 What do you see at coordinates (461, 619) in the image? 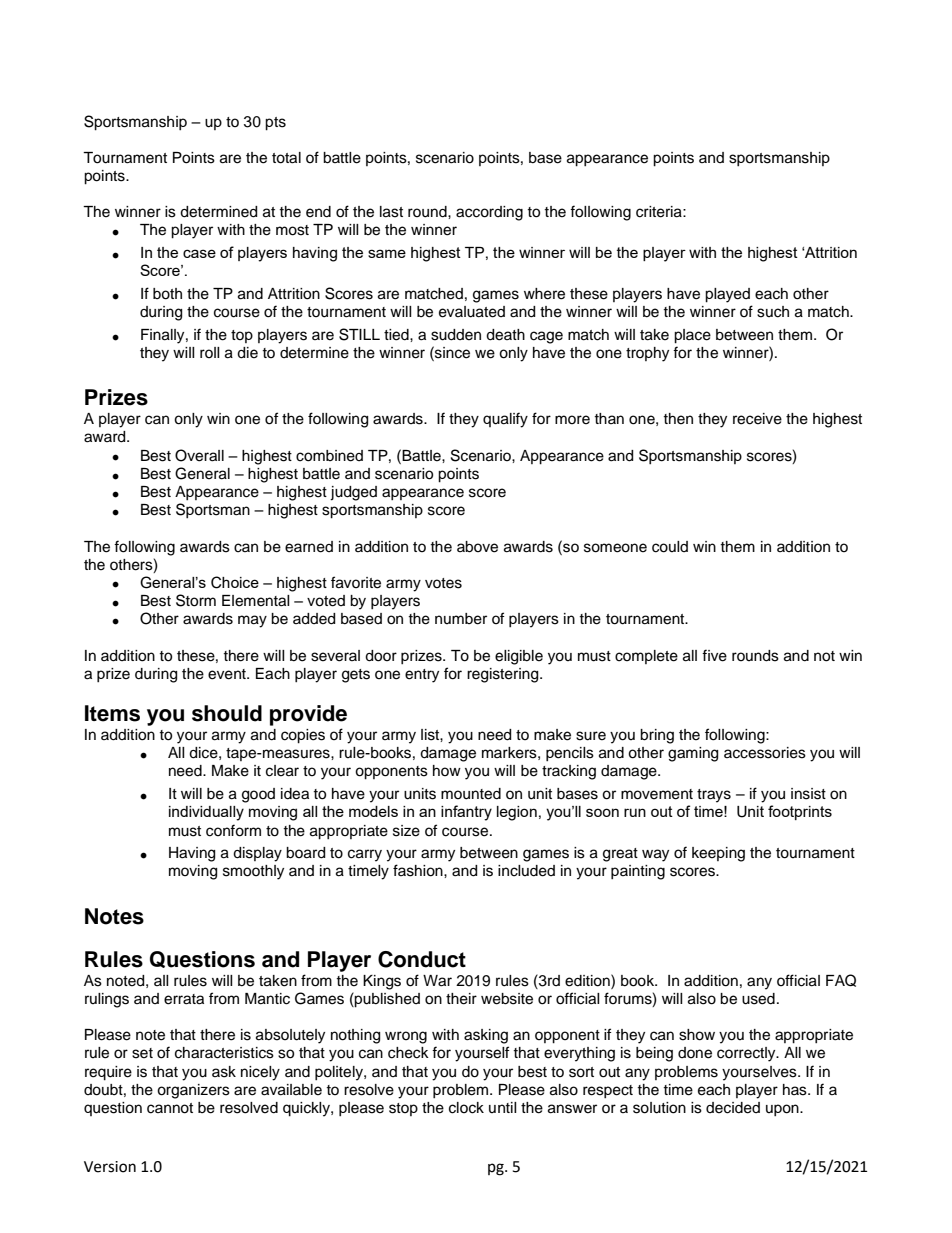
I see `number` at bounding box center [461, 619].
